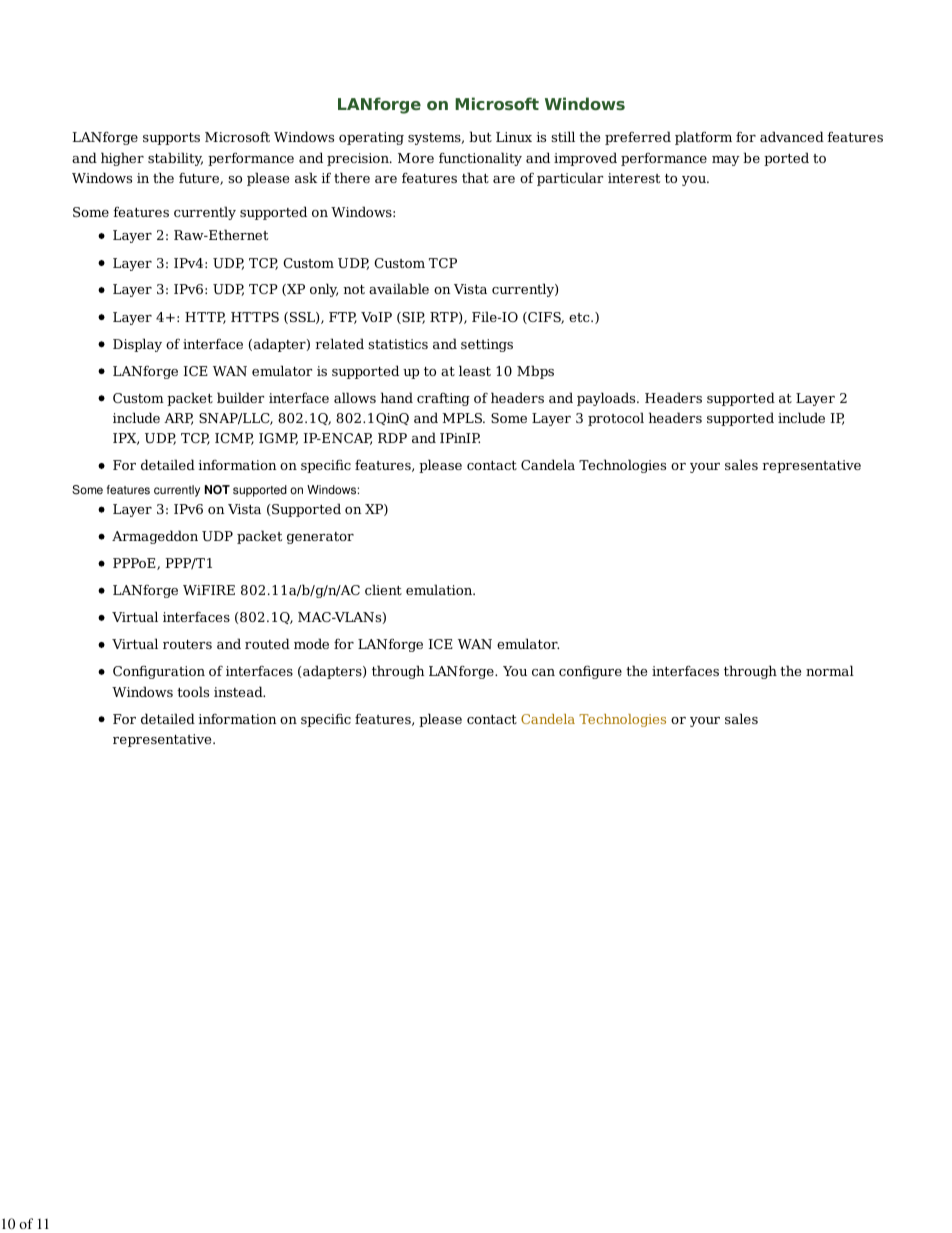  Describe the element at coordinates (463, 418) in the screenshot. I see `MPLS` at that location.
